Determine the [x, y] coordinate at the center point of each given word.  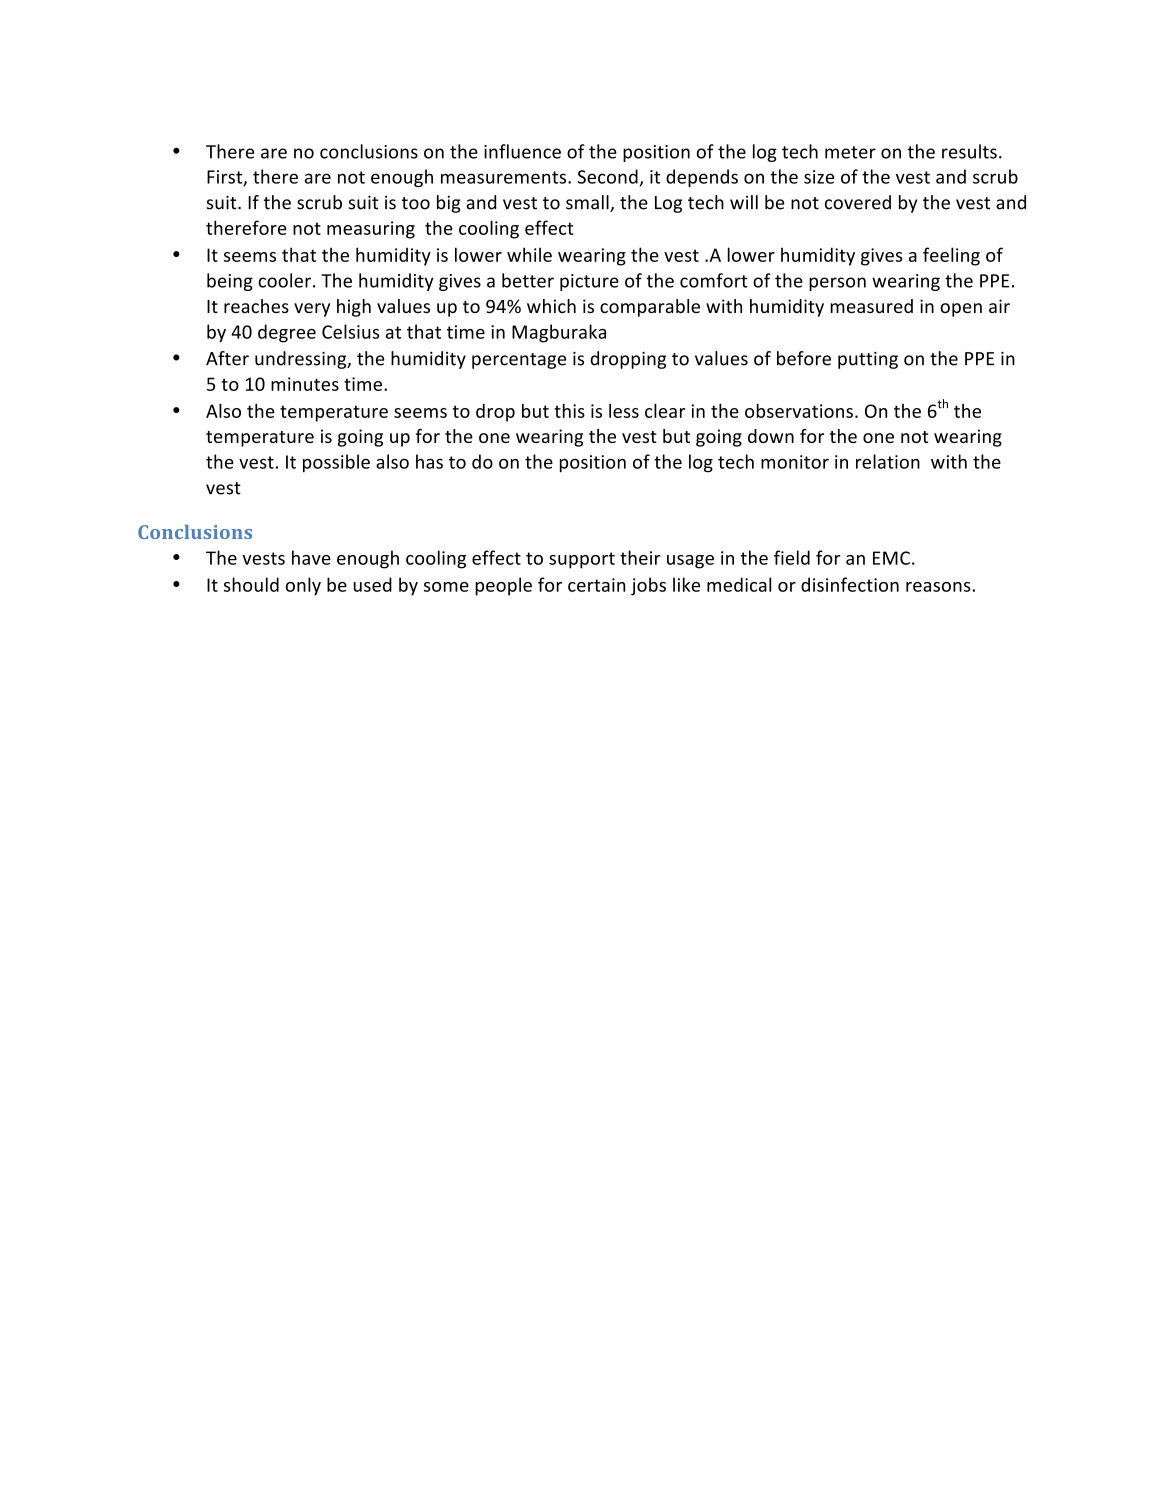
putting [868, 360]
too [416, 203]
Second [608, 176]
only [303, 586]
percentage [519, 361]
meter [850, 152]
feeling [951, 256]
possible [336, 463]
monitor [795, 462]
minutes [305, 384]
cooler [284, 280]
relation [888, 461]
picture [589, 282]
